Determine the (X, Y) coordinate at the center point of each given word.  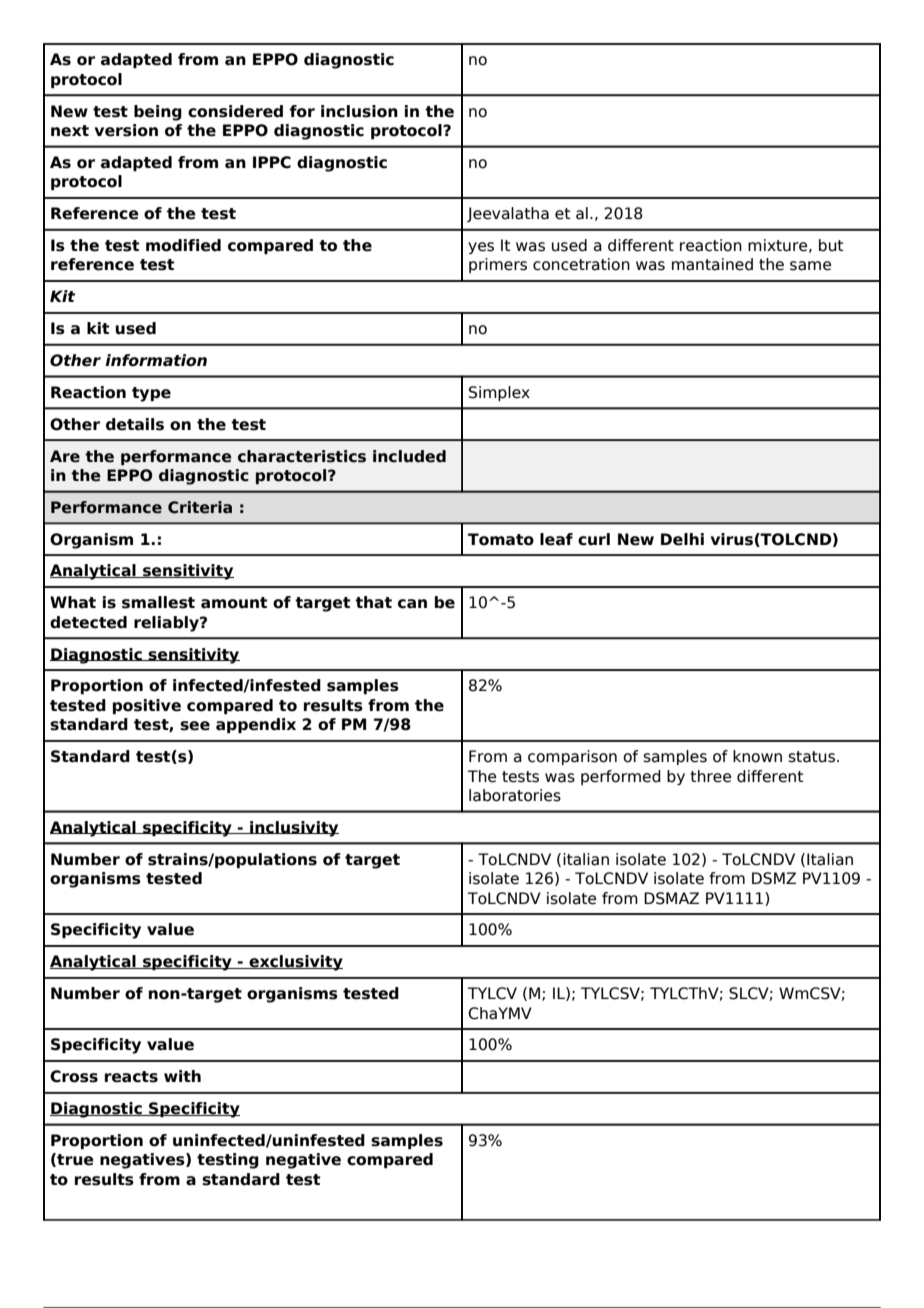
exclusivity (295, 963)
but (831, 245)
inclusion (359, 111)
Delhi (682, 539)
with (182, 1076)
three (710, 776)
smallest (158, 602)
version (126, 130)
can (412, 604)
